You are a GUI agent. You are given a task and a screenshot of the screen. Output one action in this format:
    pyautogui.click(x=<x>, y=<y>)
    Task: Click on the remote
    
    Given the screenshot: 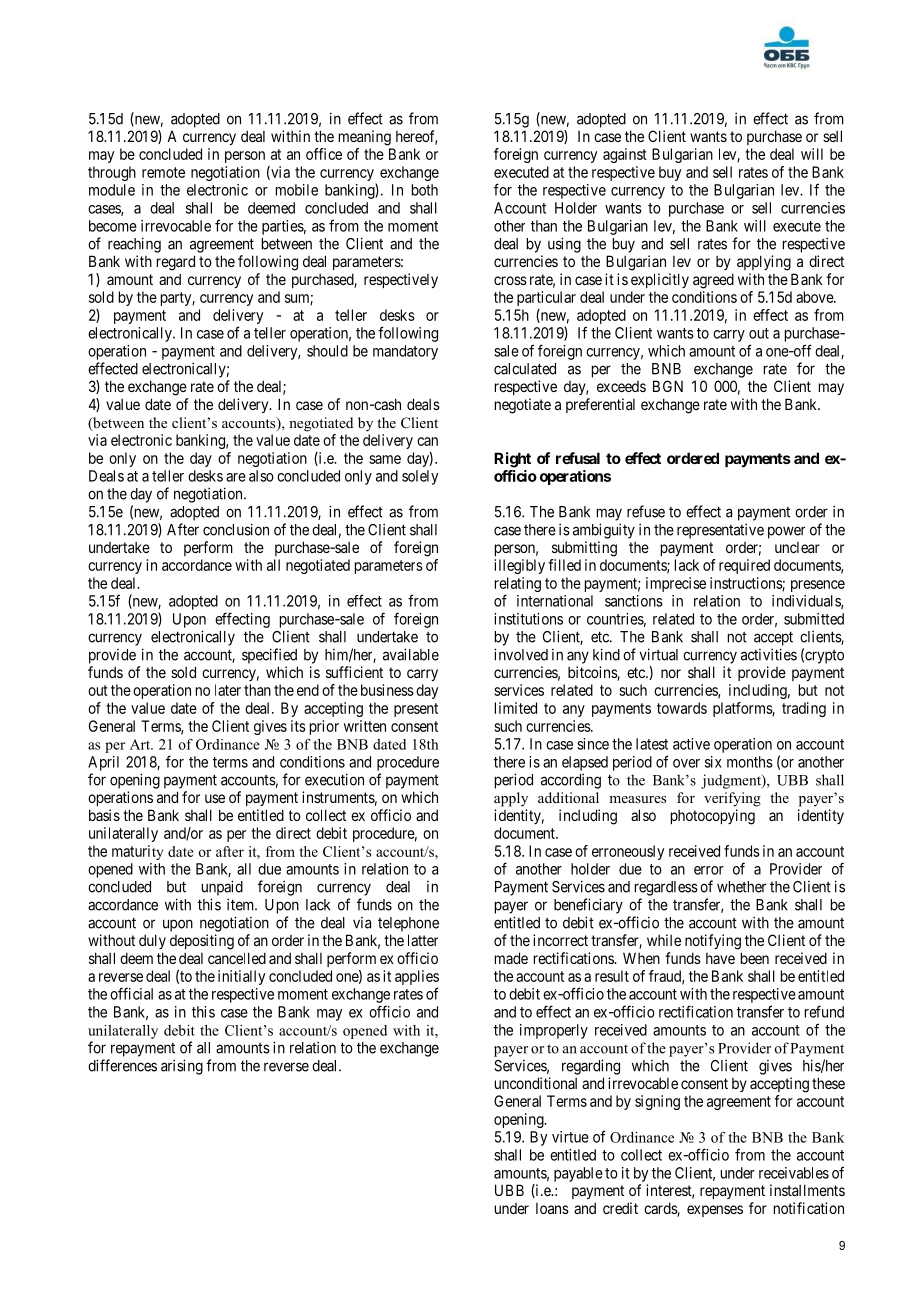 What is the action you would take?
    pyautogui.click(x=163, y=172)
